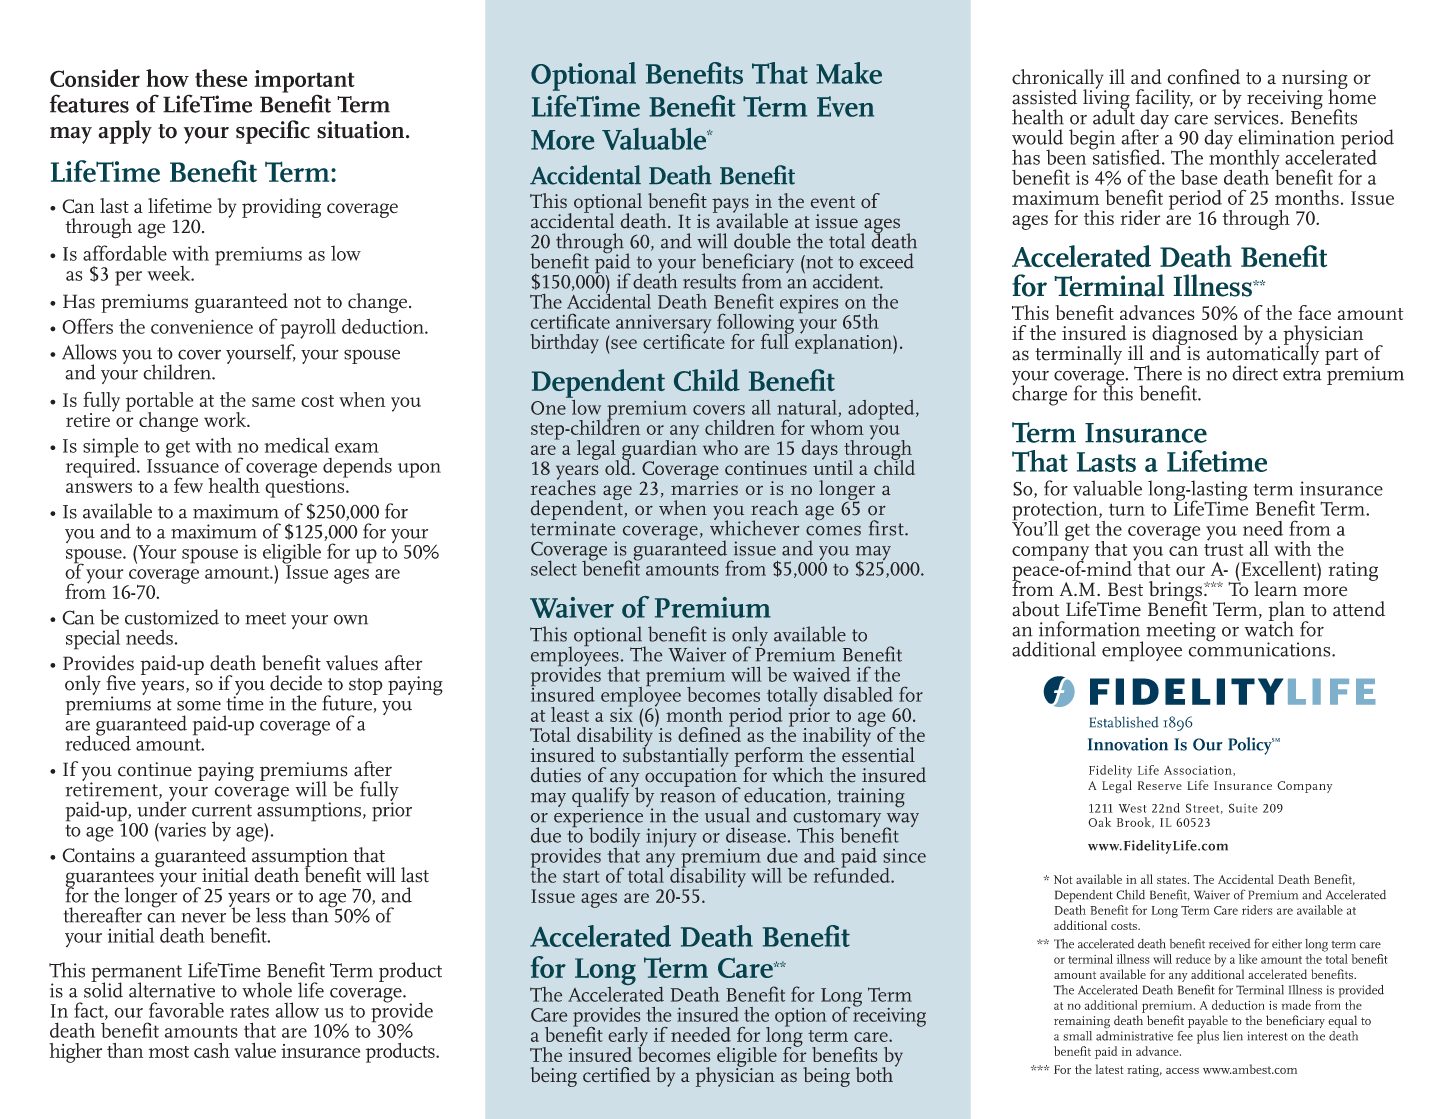  What do you see at coordinates (709, 733) in the document?
I see `defined` at bounding box center [709, 733].
